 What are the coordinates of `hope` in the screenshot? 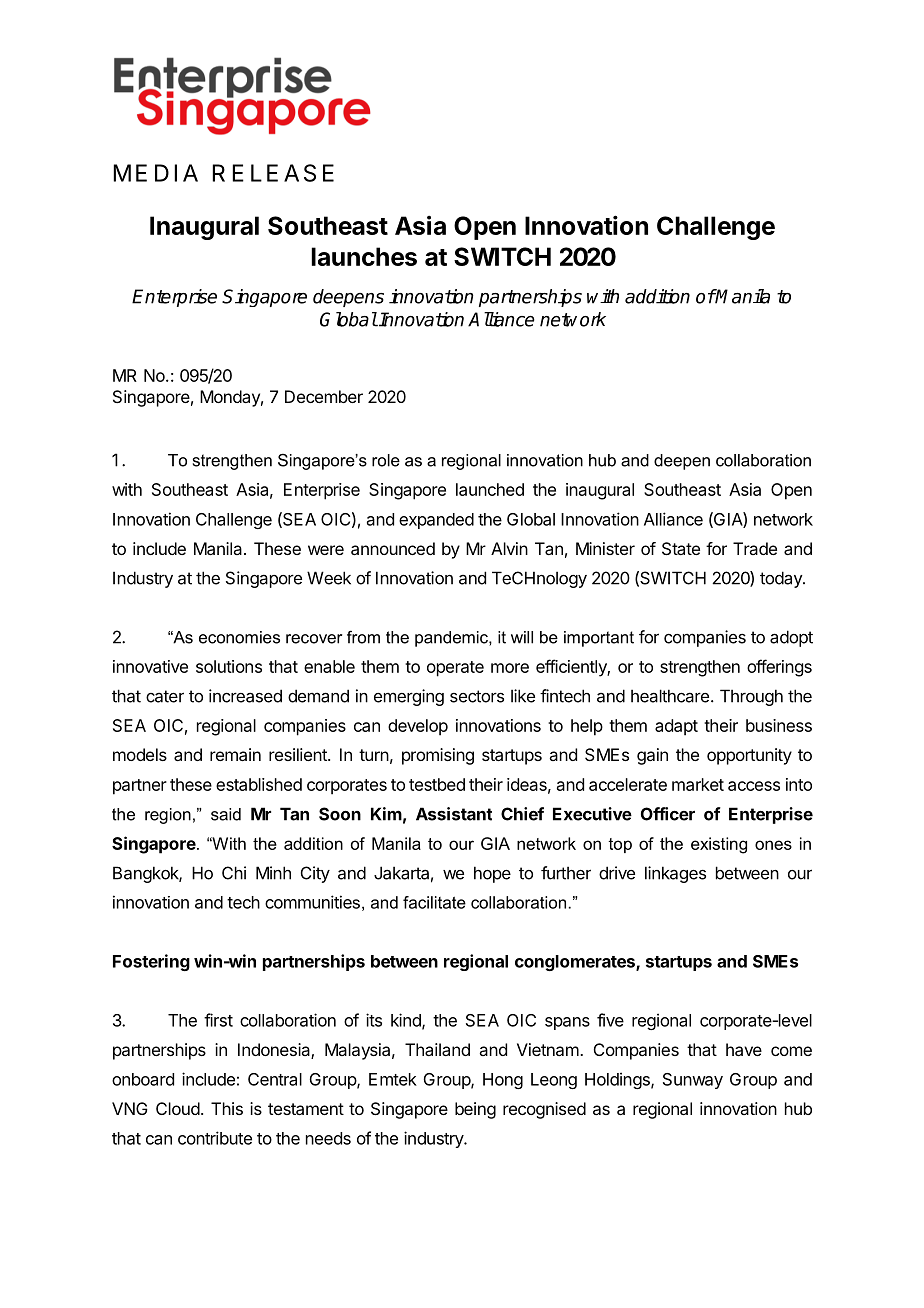 It's located at (492, 874).
